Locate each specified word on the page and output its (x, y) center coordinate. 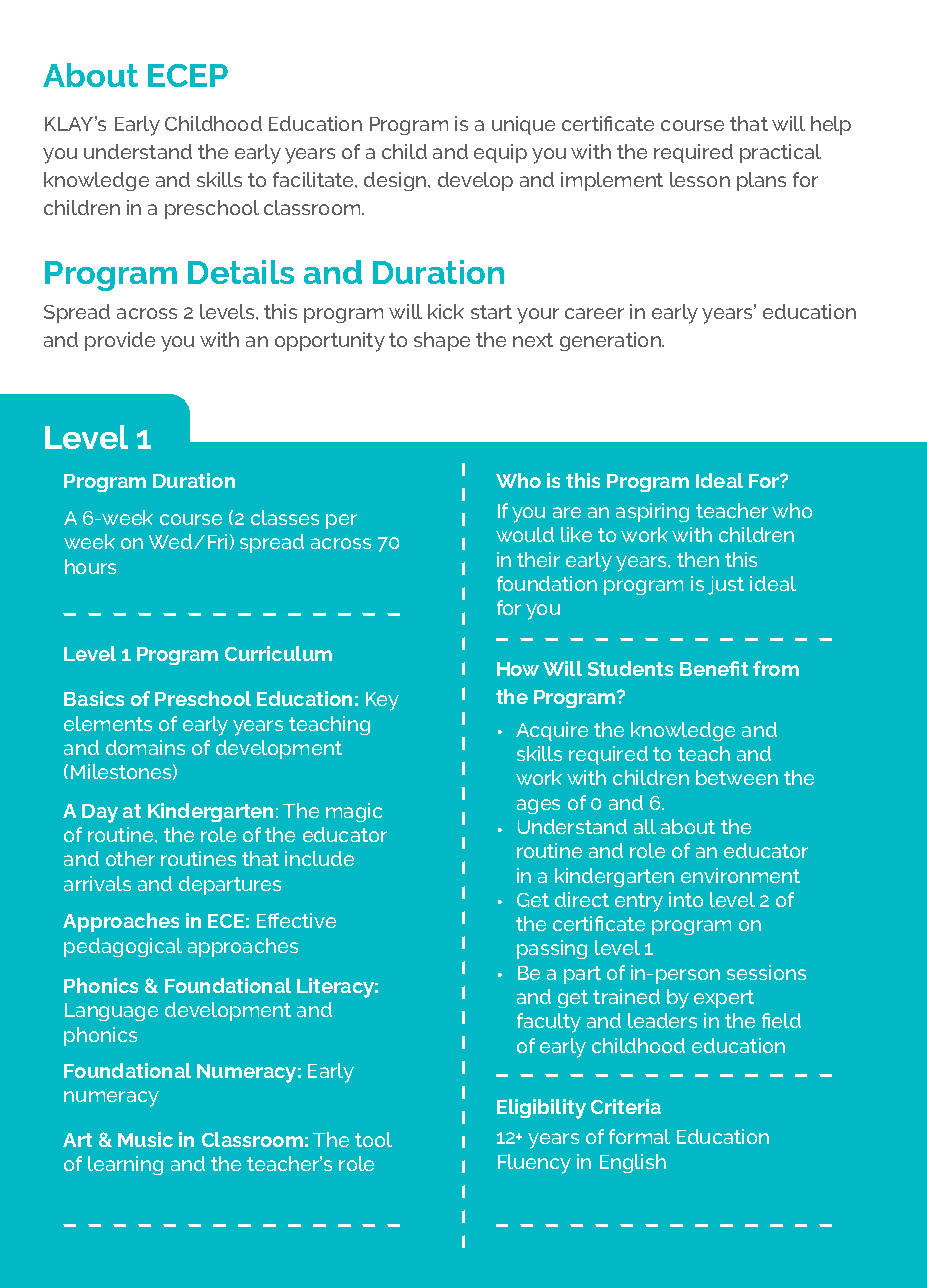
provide (120, 341)
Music (145, 1139)
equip (500, 153)
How (518, 669)
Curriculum (278, 653)
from (776, 668)
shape (442, 341)
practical (780, 153)
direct (582, 899)
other (130, 858)
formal (639, 1136)
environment (740, 875)
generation (611, 341)
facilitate (314, 179)
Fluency (534, 1164)
